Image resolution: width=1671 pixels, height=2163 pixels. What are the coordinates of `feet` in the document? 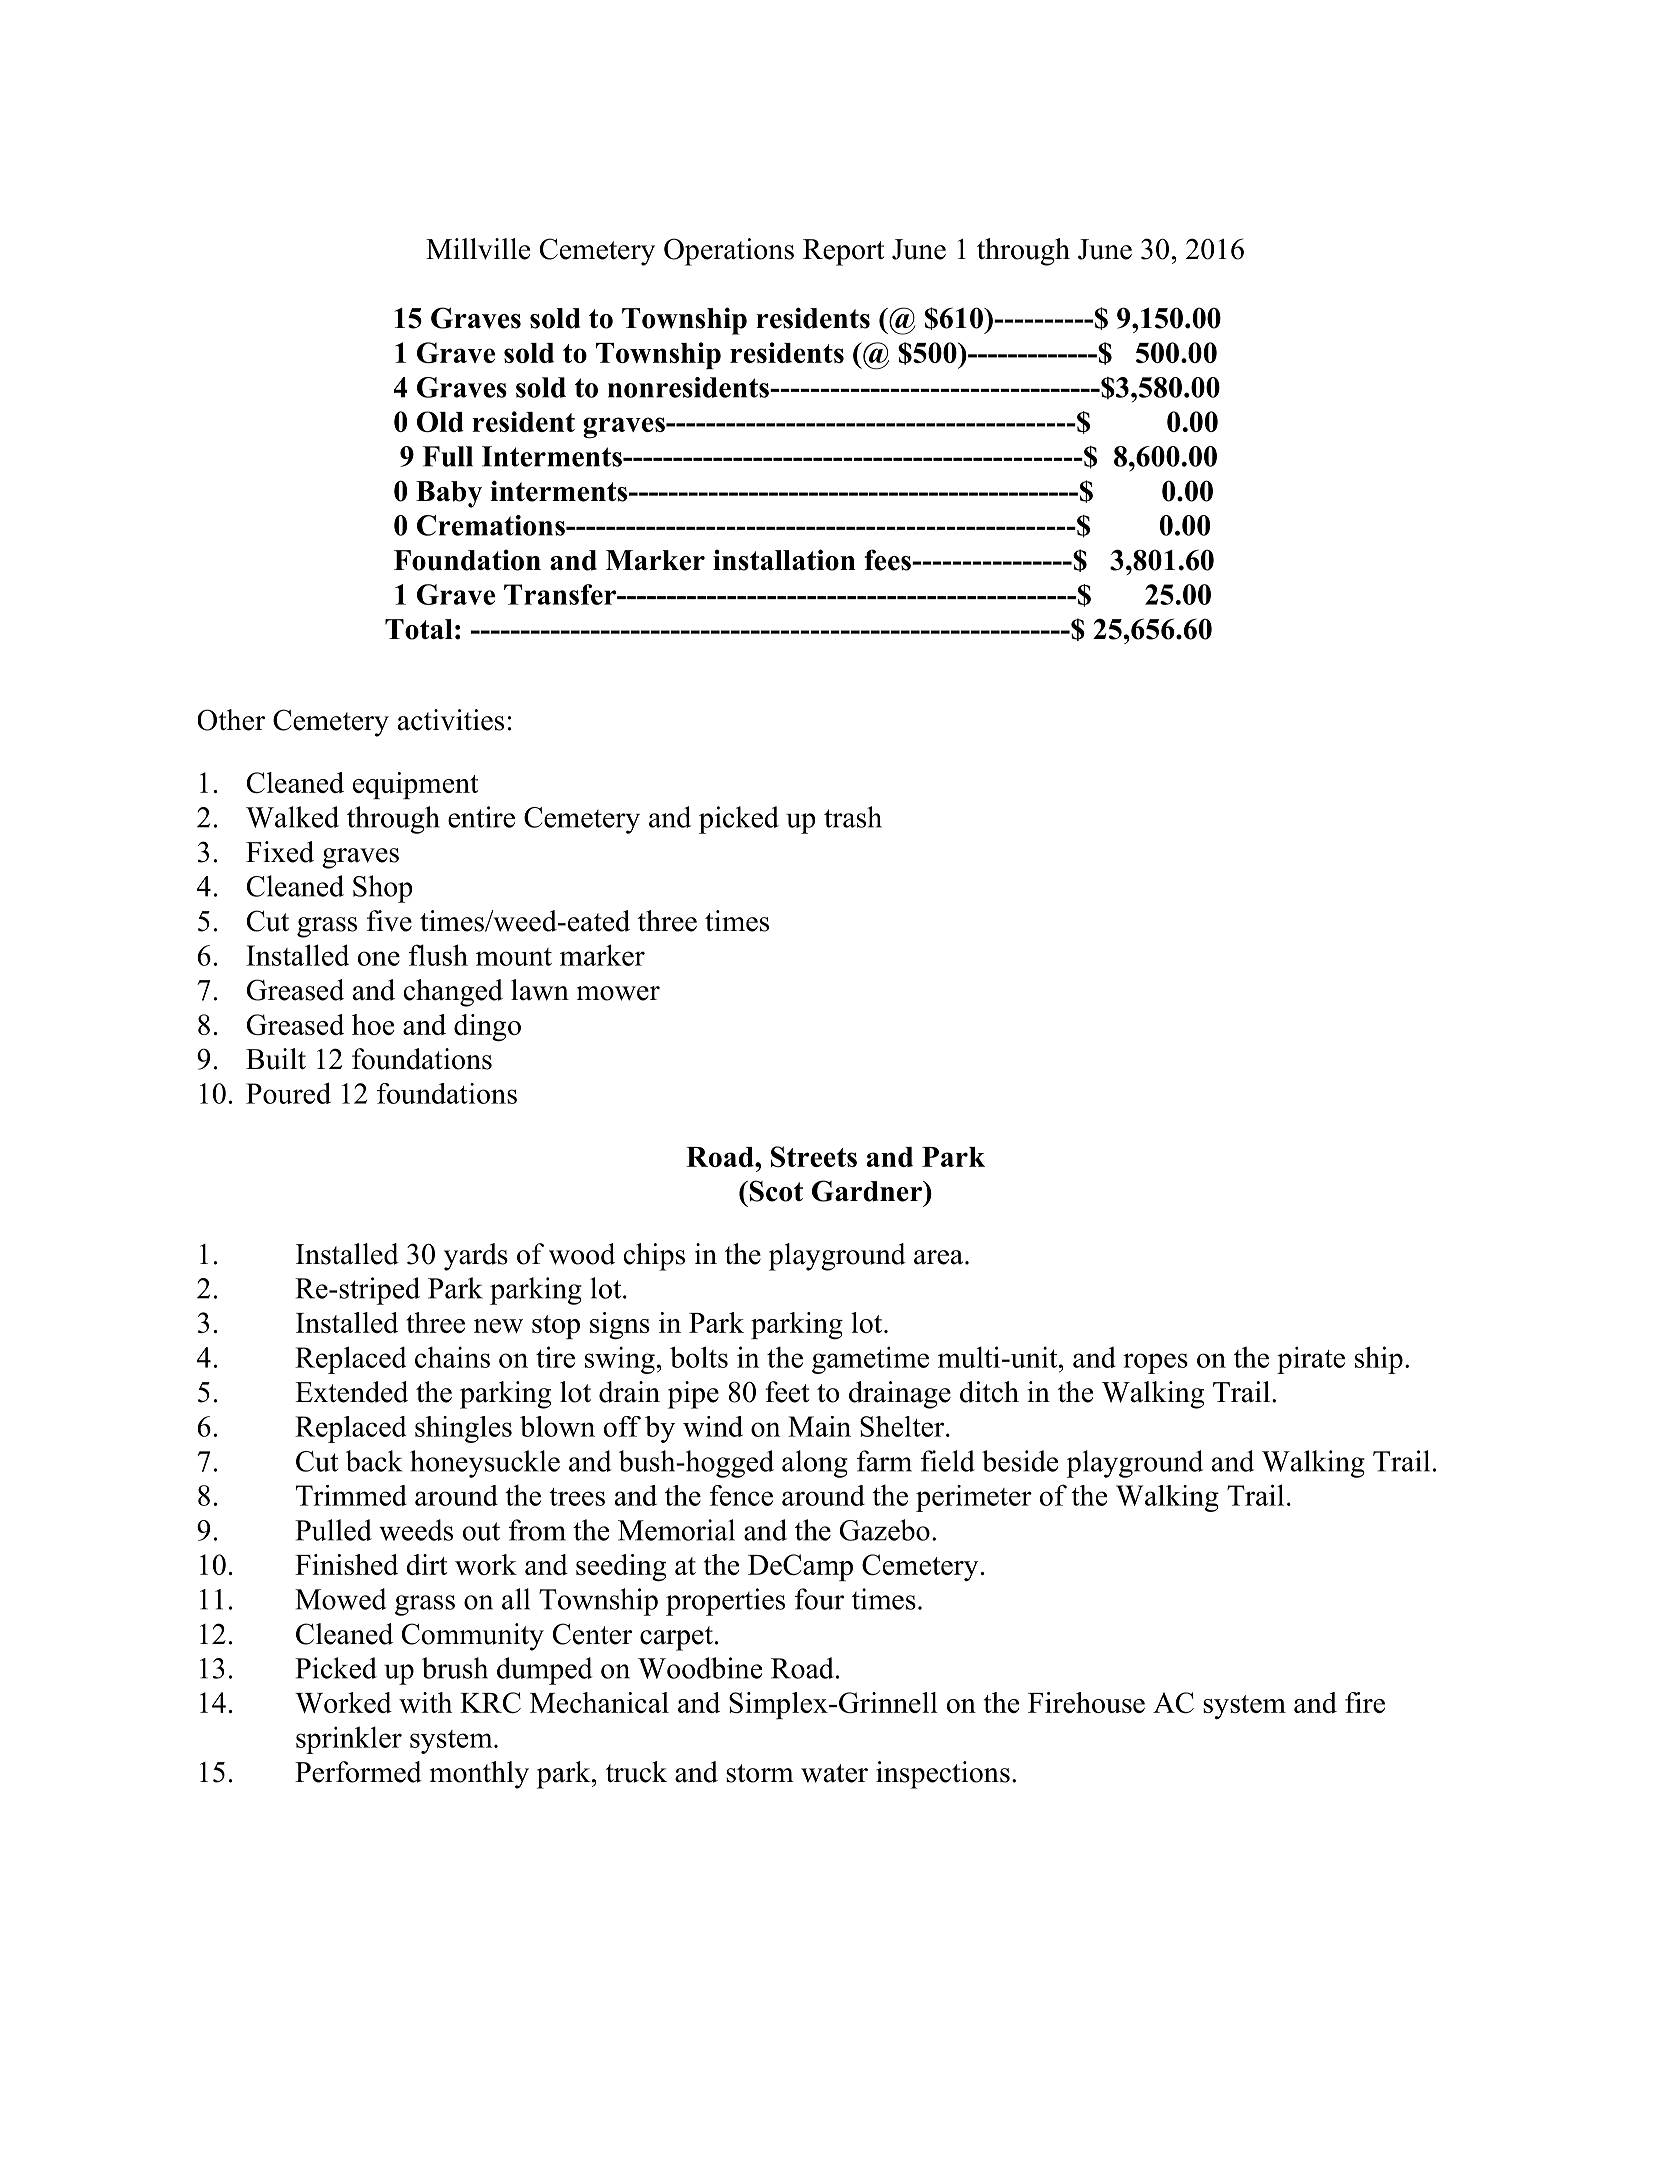 It's located at (787, 1392).
